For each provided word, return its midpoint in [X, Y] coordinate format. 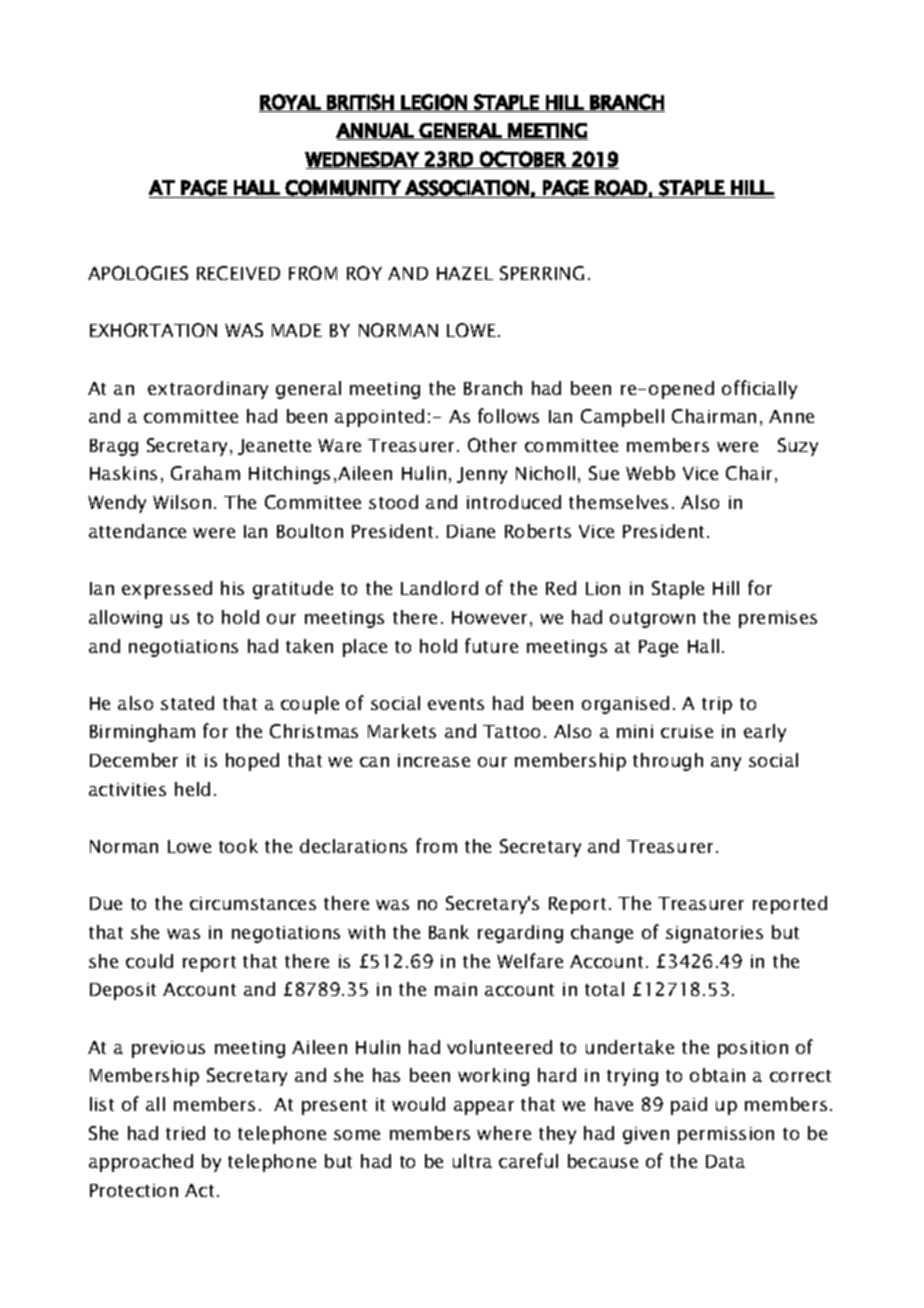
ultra [472, 1161]
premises [778, 619]
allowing [125, 619]
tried [185, 1133]
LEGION [434, 103]
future [491, 645]
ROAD [621, 188]
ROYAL [290, 103]
